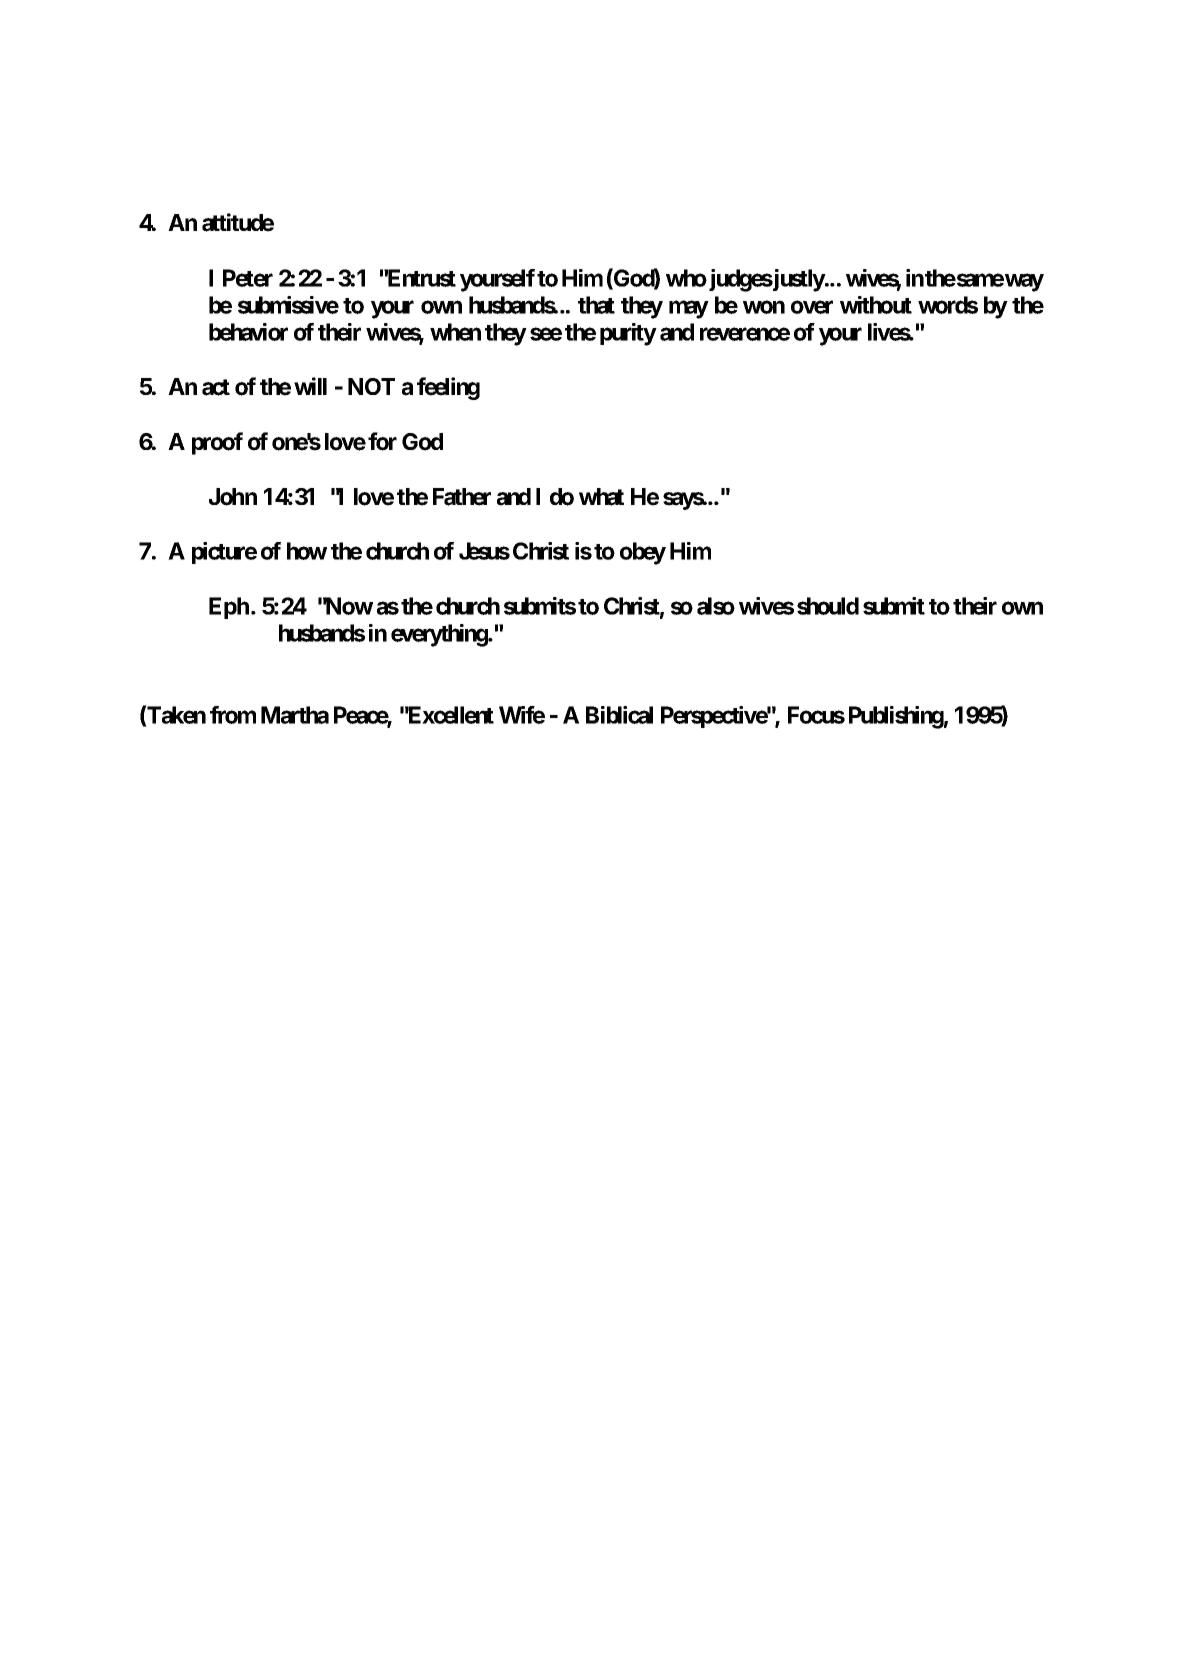  I want to click on over, so click(812, 307).
